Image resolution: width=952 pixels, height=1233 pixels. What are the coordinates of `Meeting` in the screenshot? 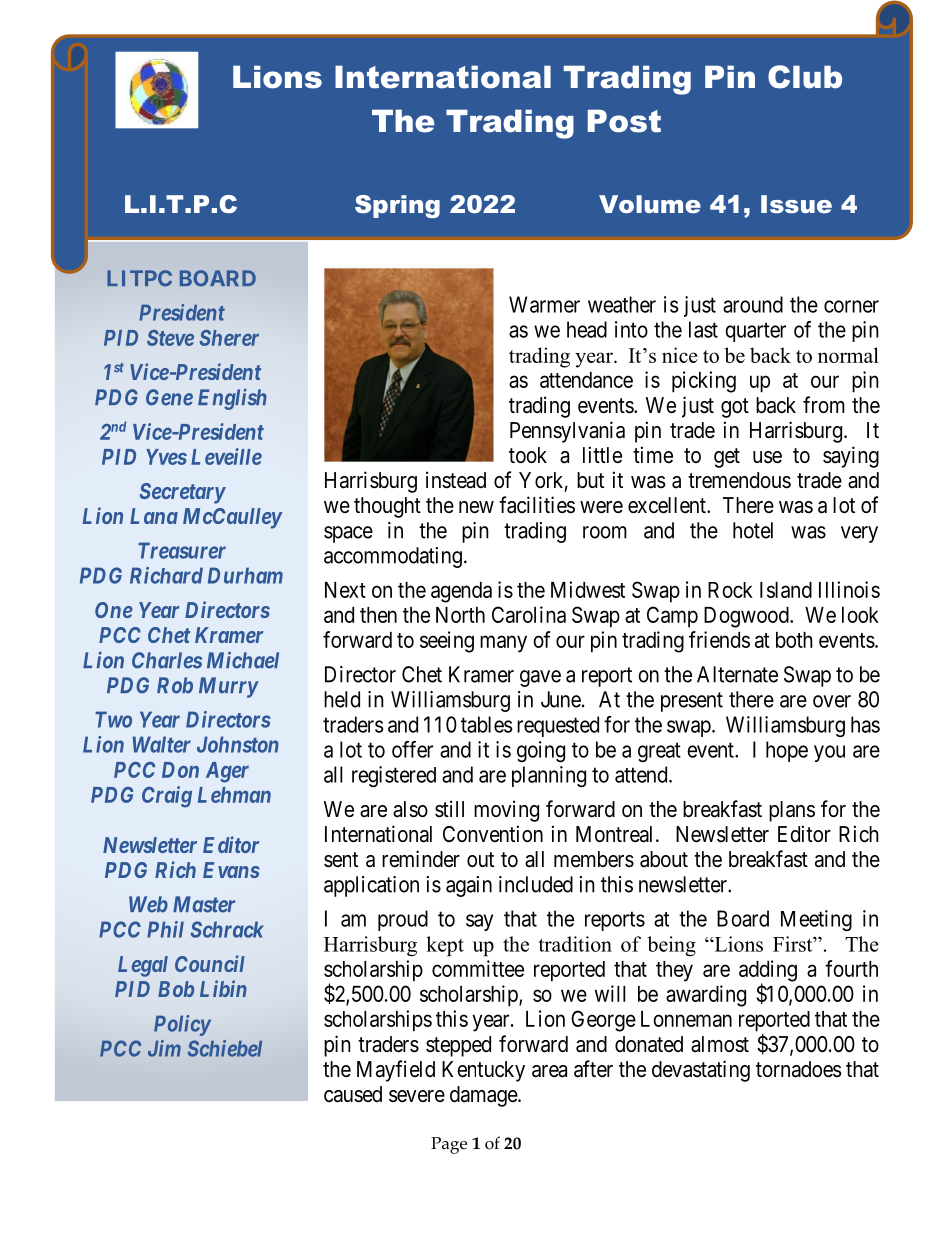 It's located at (816, 920).
